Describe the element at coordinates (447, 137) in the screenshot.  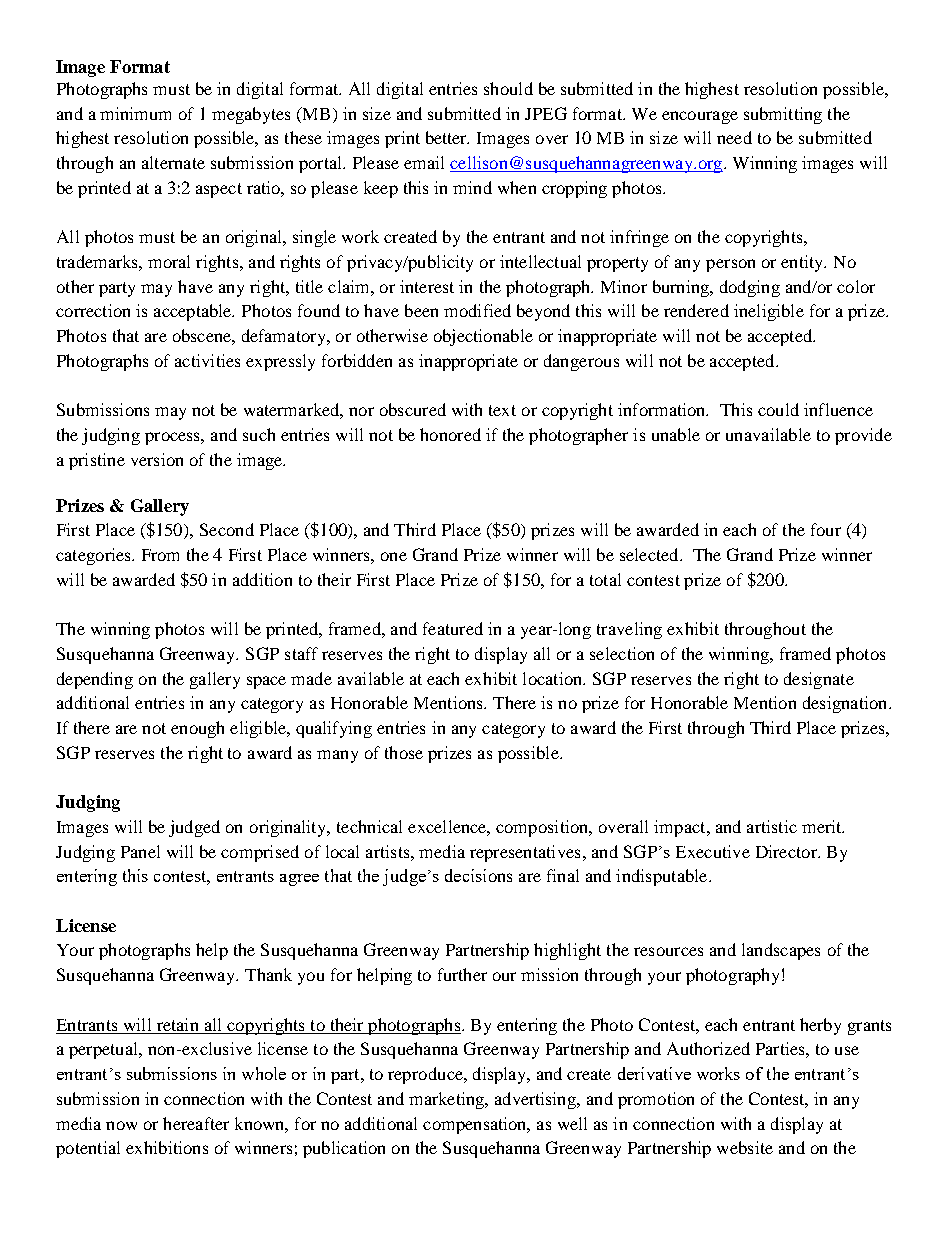
I see `better` at that location.
